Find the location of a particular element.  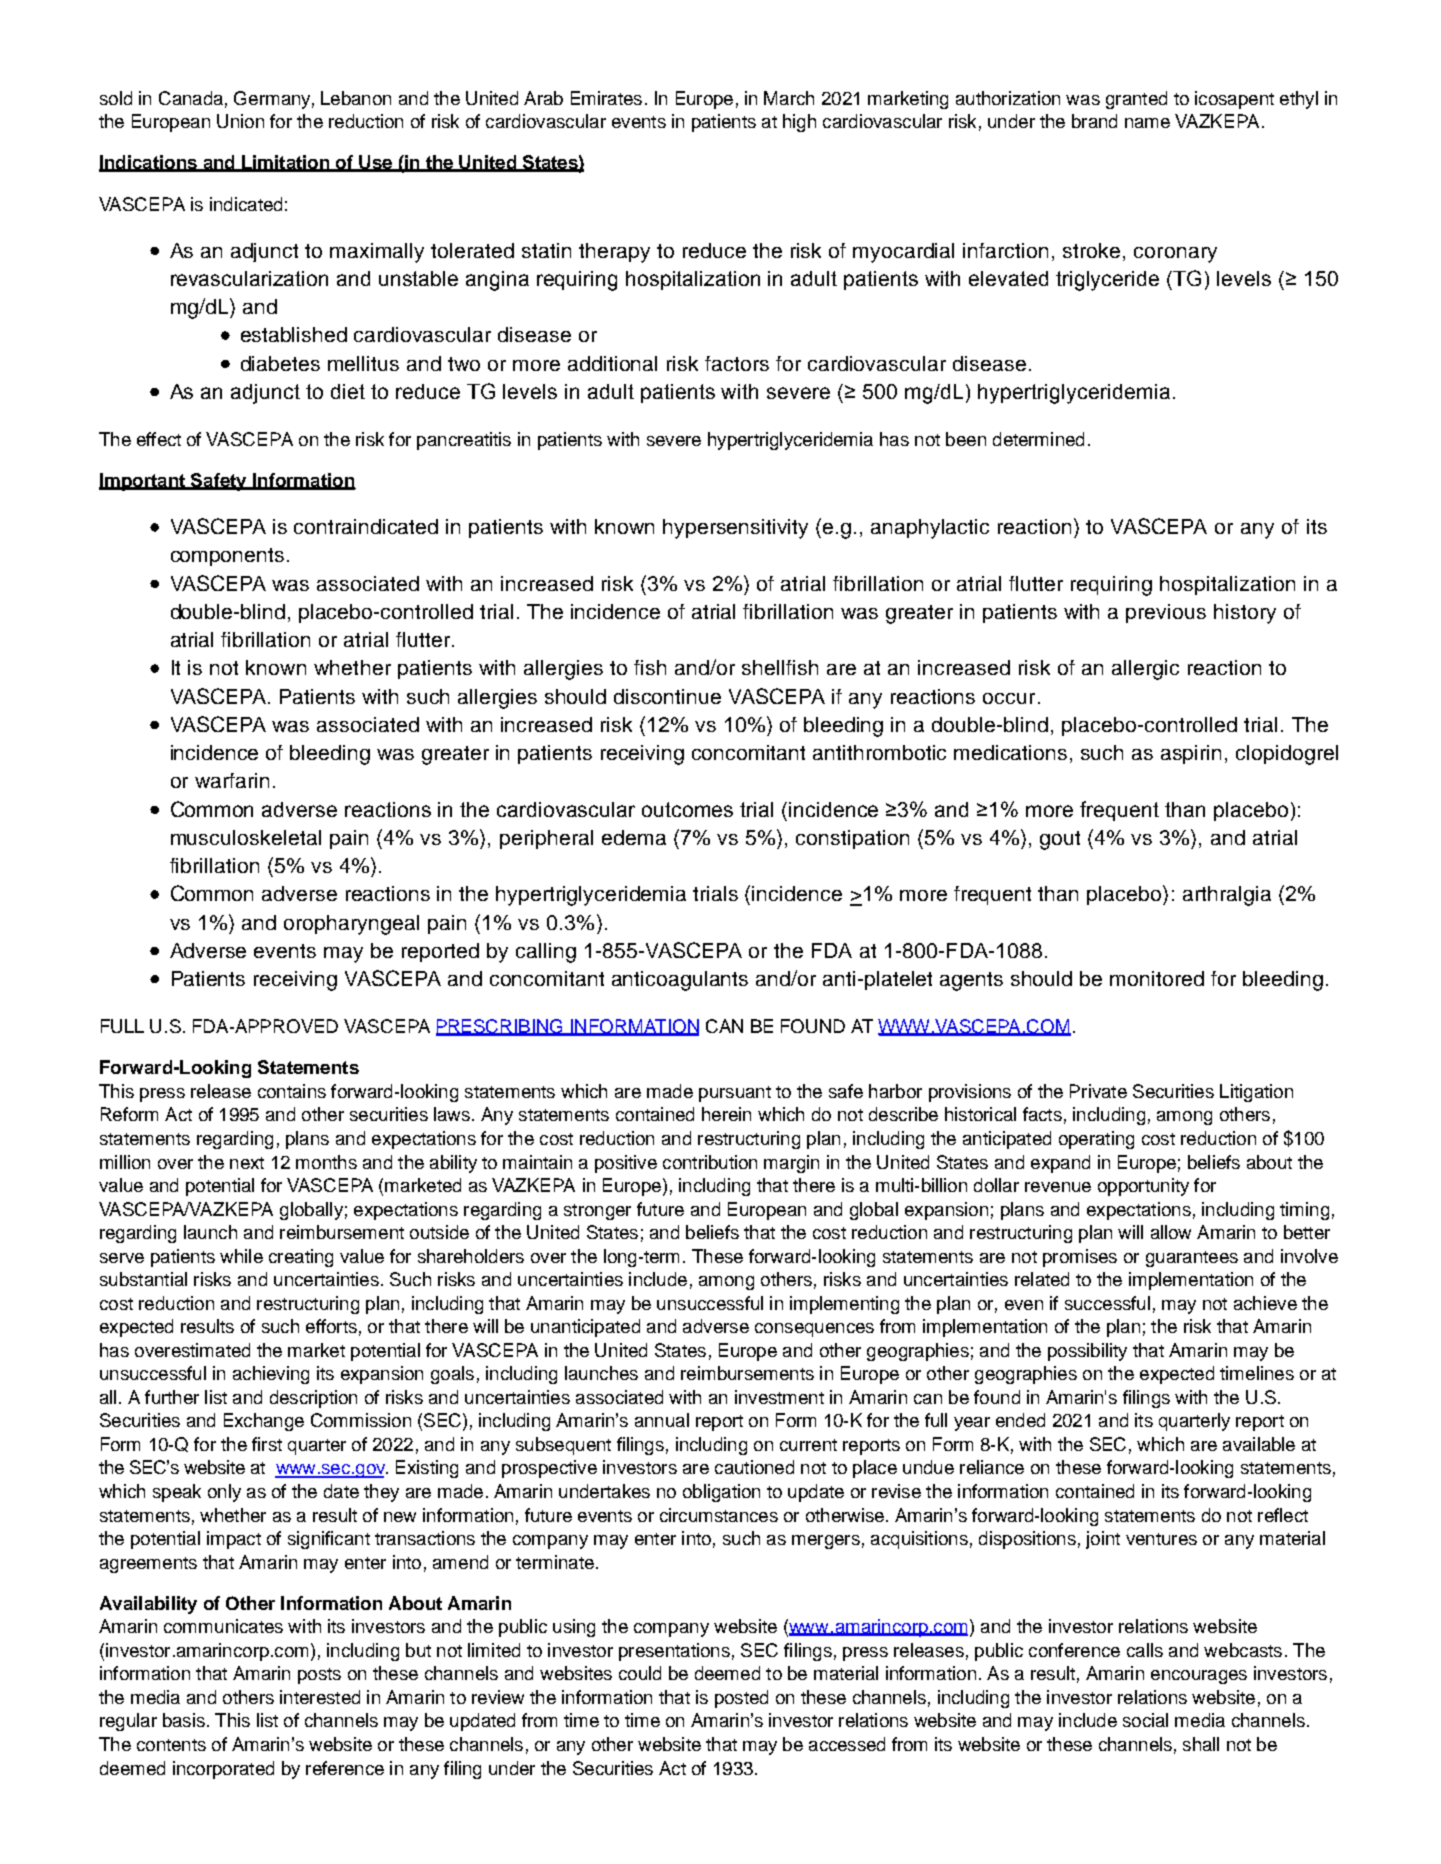

high is located at coordinates (799, 123).
